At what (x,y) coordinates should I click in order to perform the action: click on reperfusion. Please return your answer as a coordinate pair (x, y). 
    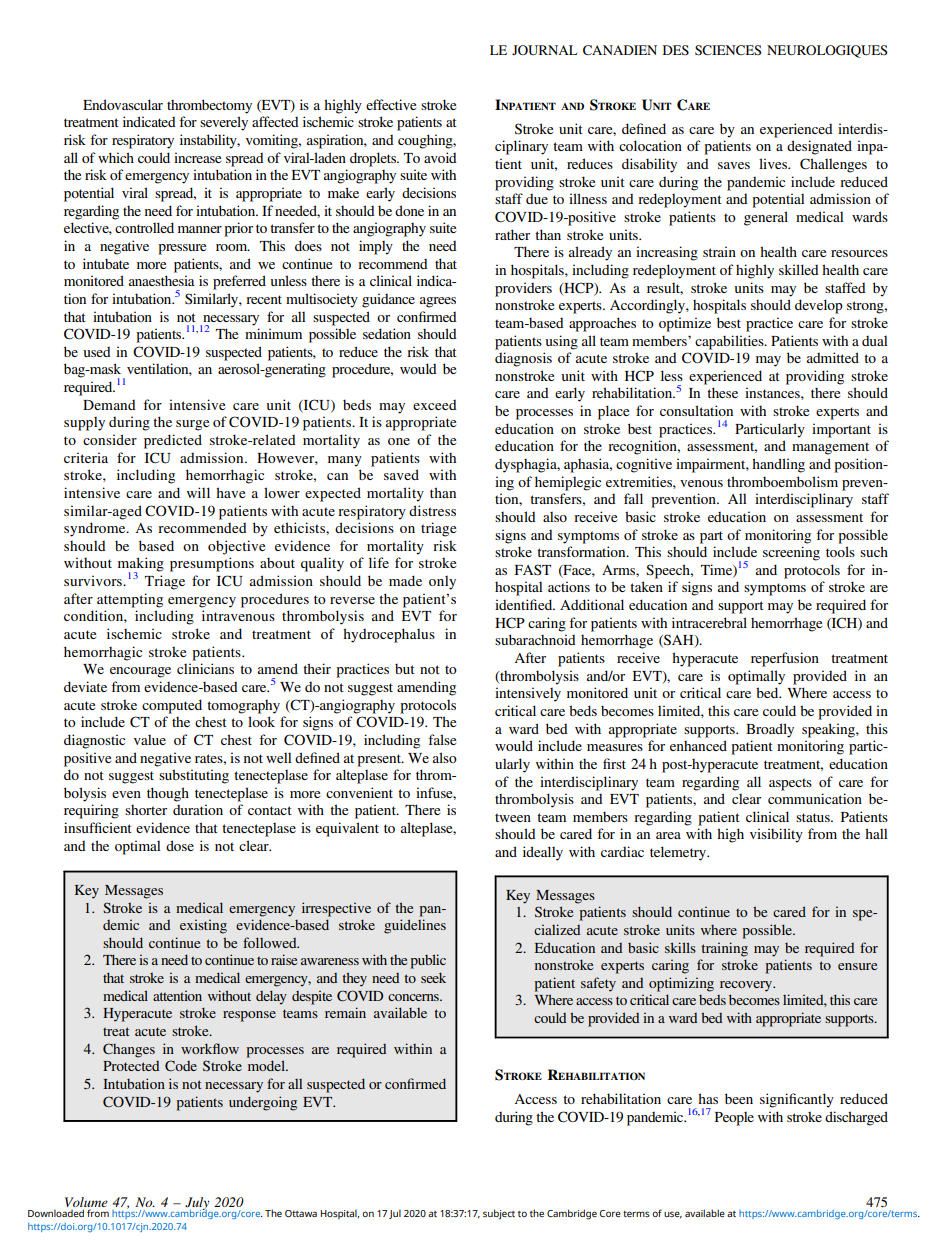
    Looking at the image, I should click on (785, 659).
